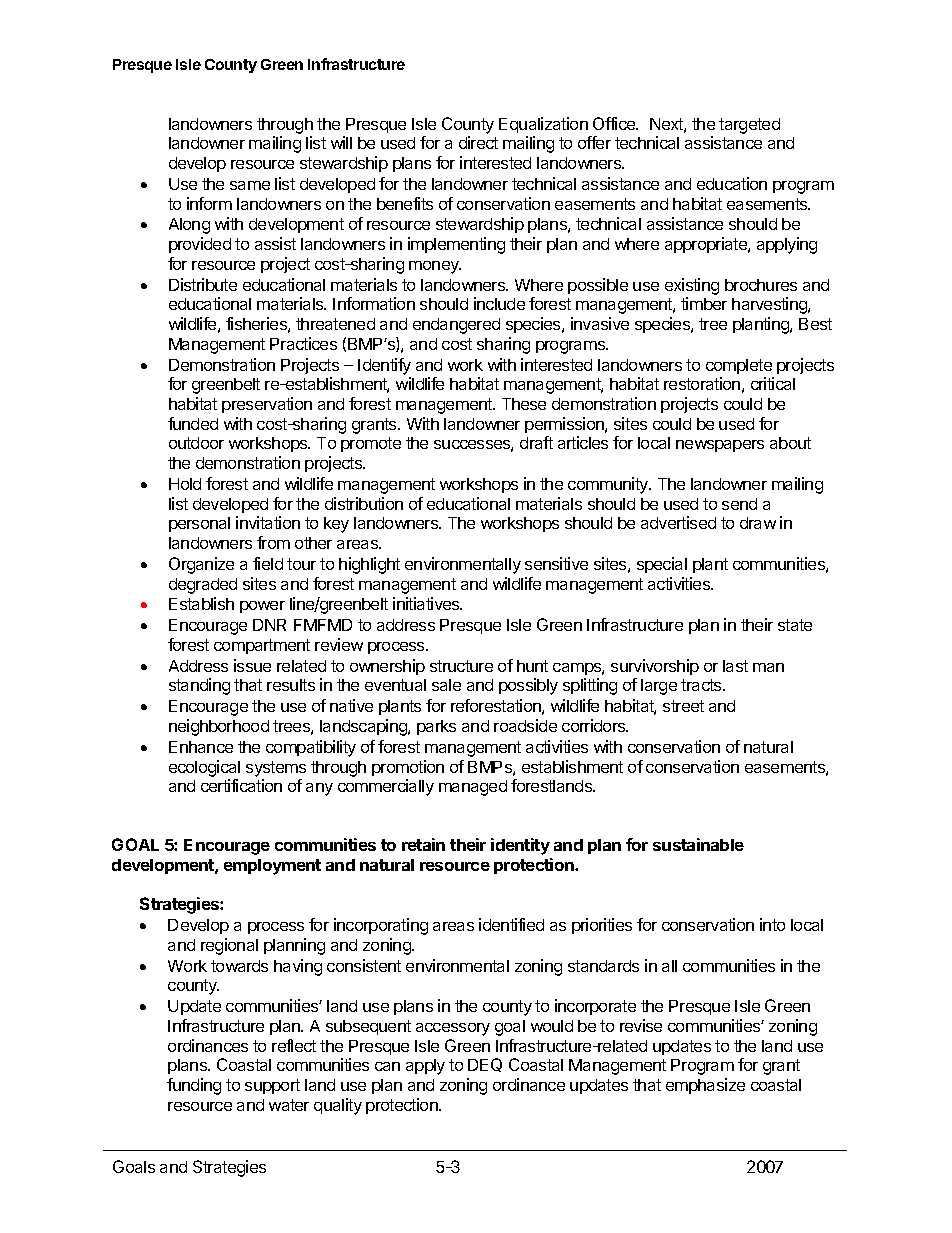 The image size is (952, 1233). I want to click on direct, so click(478, 142).
